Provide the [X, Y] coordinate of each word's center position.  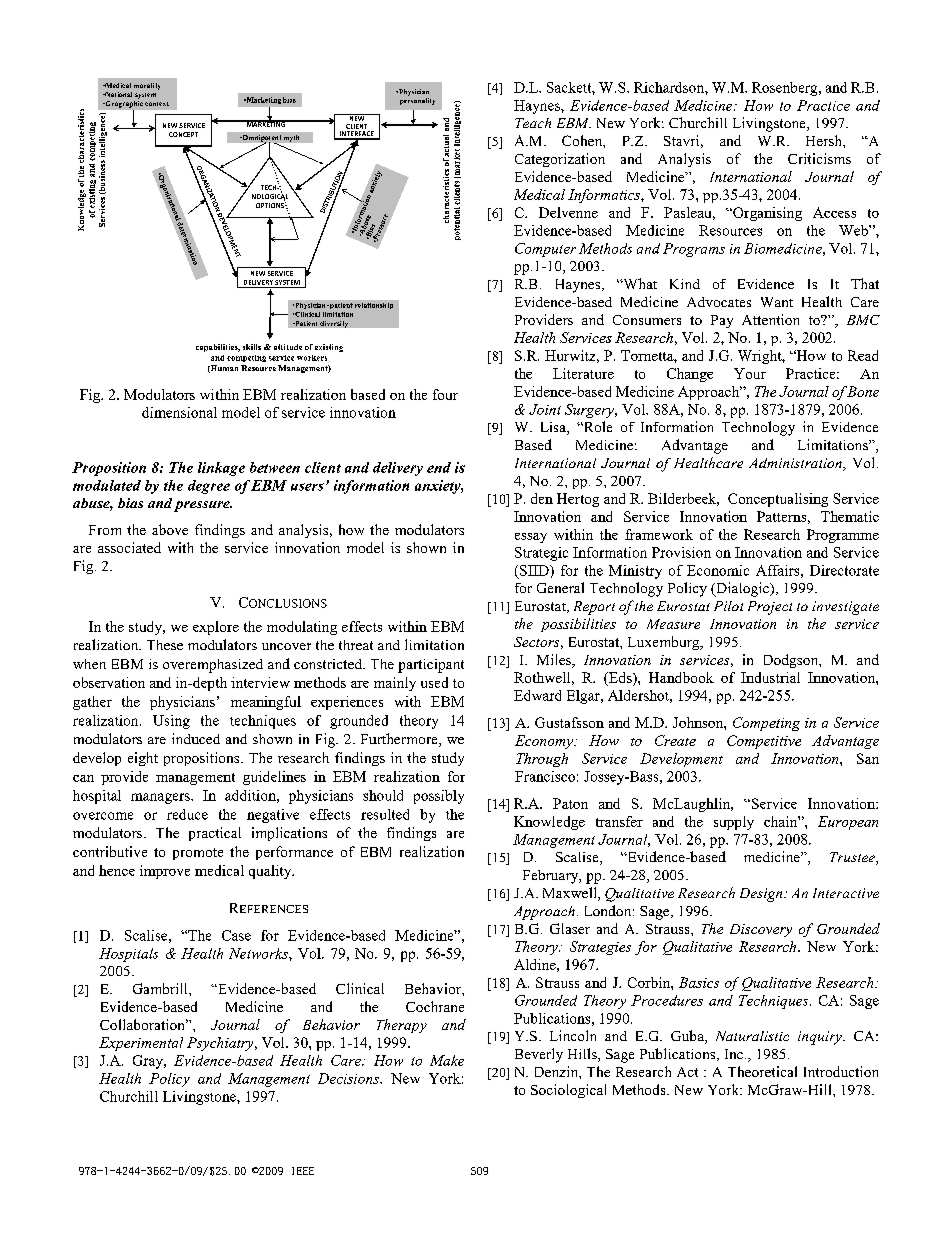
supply [734, 823]
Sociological [568, 1091]
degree [209, 487]
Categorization [560, 160]
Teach [533, 123]
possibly [439, 797]
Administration [796, 464]
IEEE [303, 1171]
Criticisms [819, 158]
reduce [187, 814]
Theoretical [762, 1071]
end [439, 467]
